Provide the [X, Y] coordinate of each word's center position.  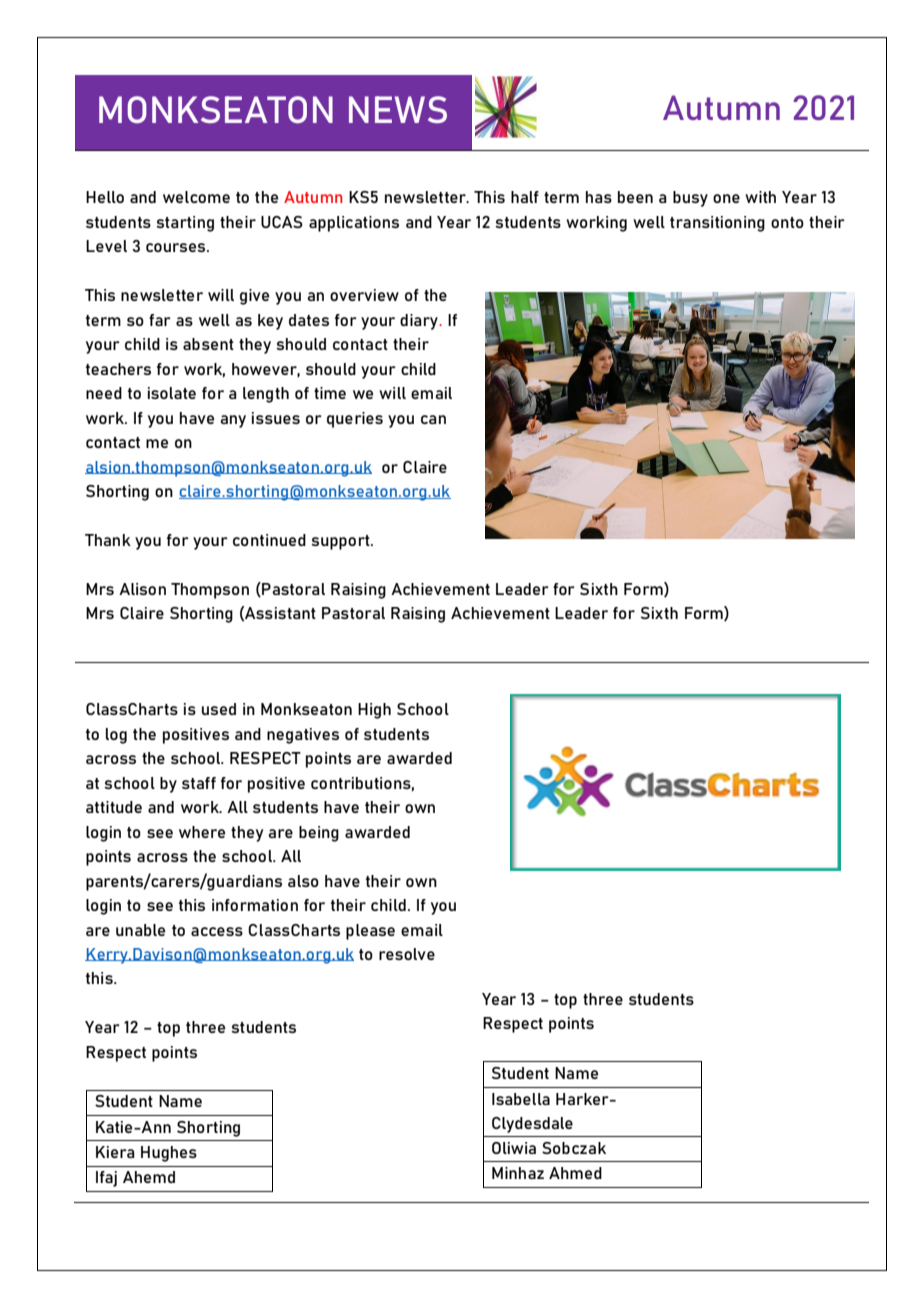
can [433, 419]
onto [787, 222]
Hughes [169, 1154]
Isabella [521, 1099]
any [233, 421]
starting [185, 224]
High [374, 711]
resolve [407, 954]
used [219, 709]
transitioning [717, 224]
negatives [303, 736]
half [525, 197]
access [217, 931]
